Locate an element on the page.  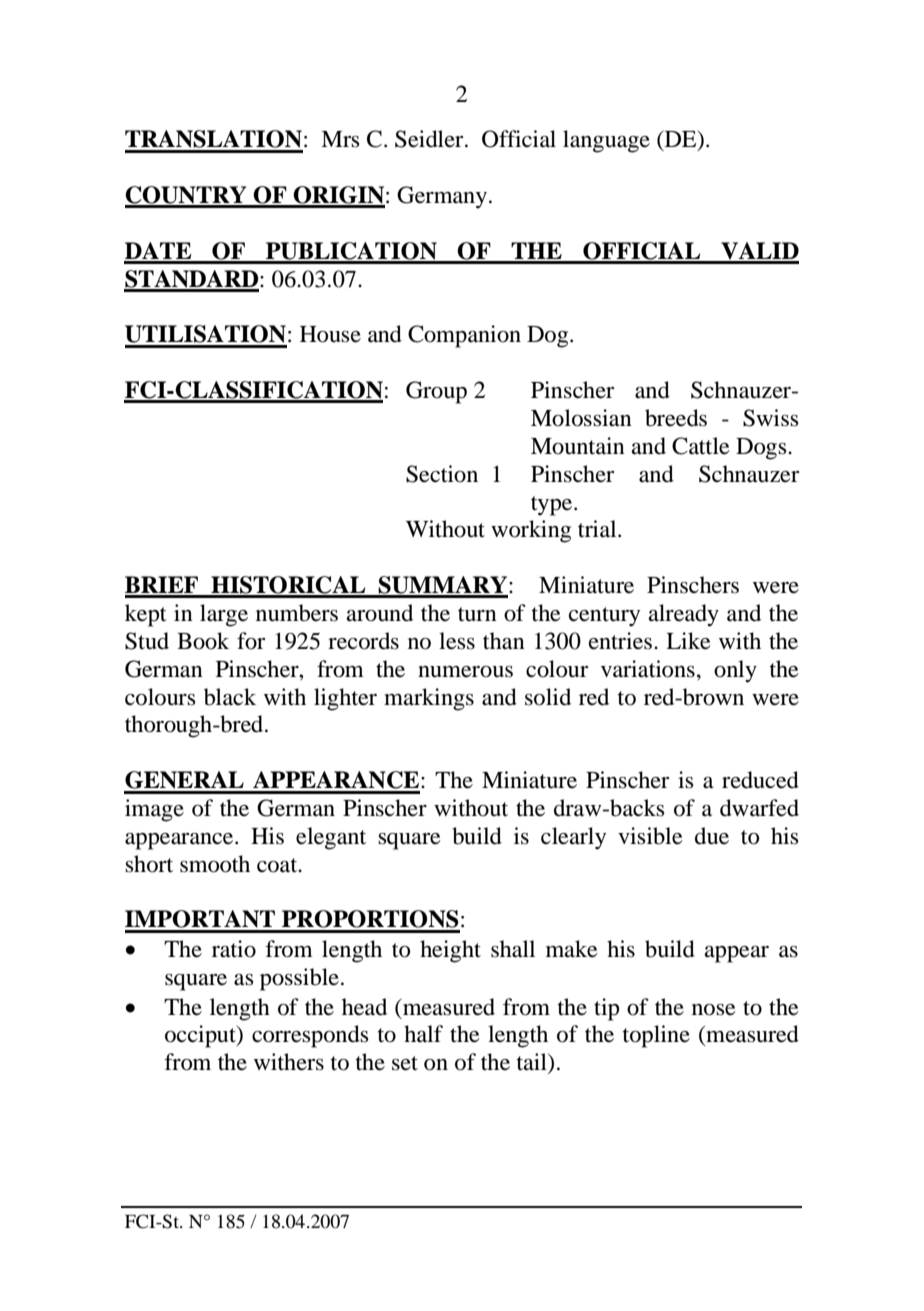
nose is located at coordinates (714, 1010).
